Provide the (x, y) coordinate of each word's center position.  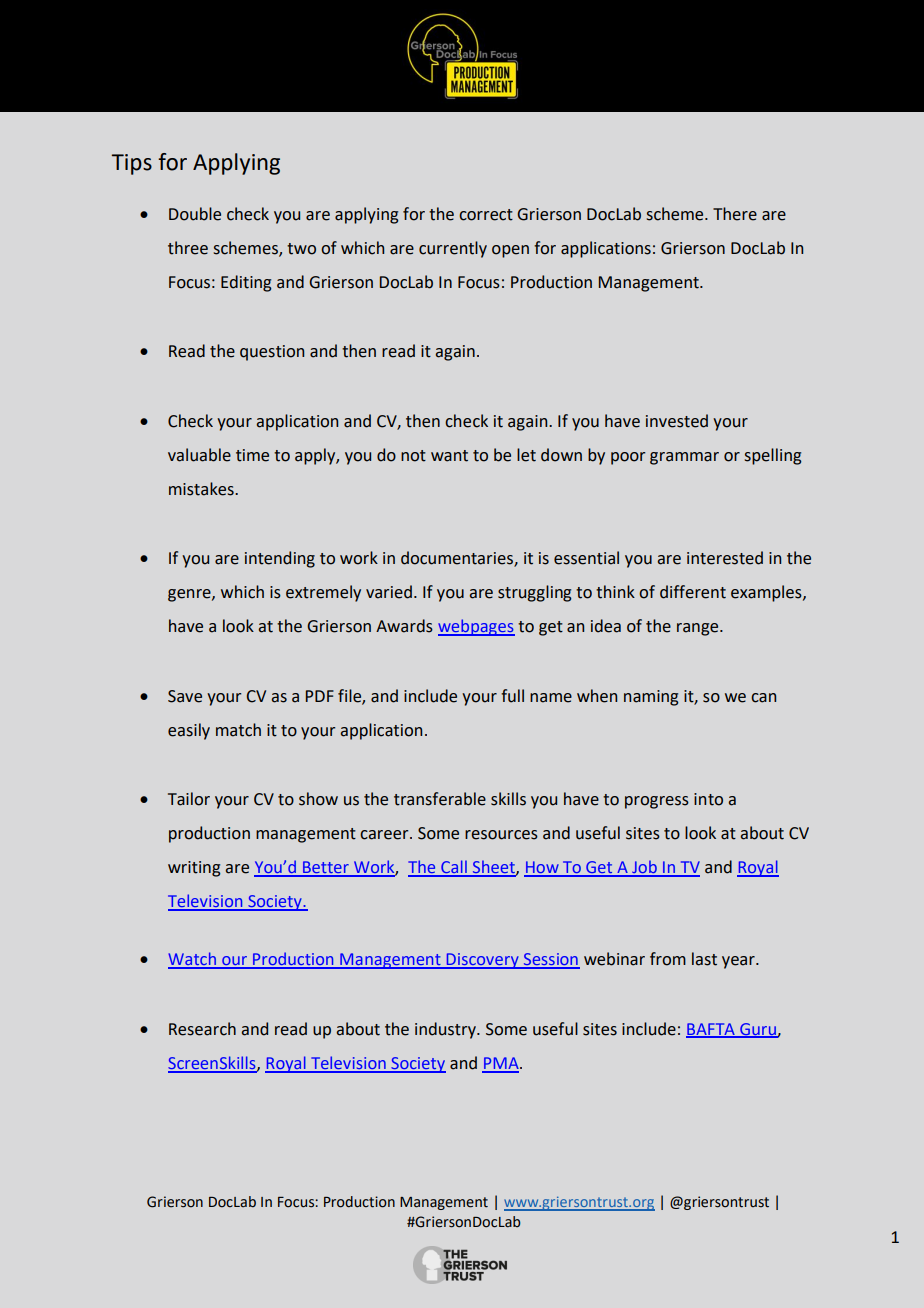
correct (486, 215)
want (449, 456)
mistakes (202, 489)
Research (202, 1029)
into (708, 799)
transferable (440, 799)
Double (195, 214)
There (735, 214)
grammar (684, 458)
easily (189, 731)
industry (446, 1030)
